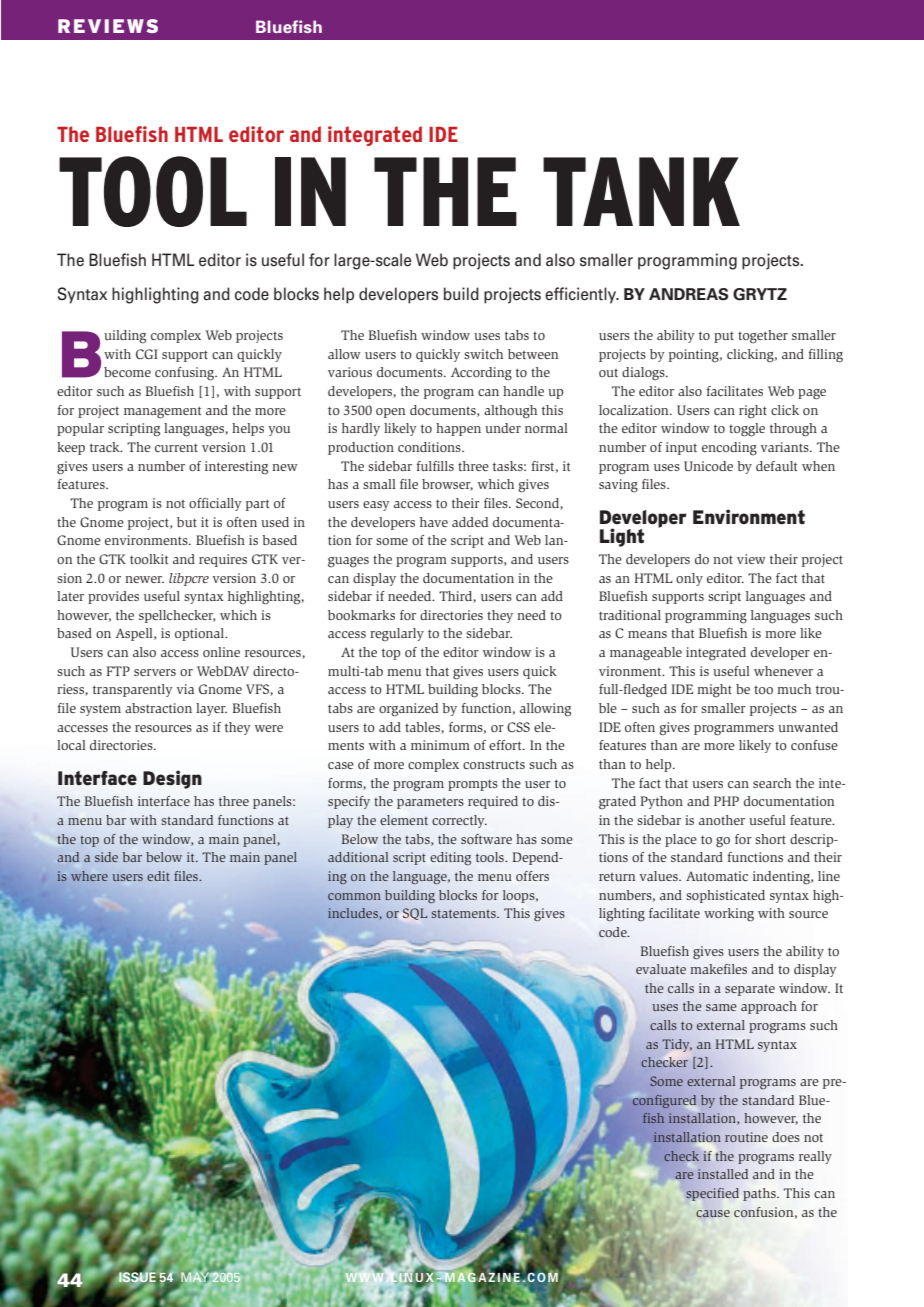  What do you see at coordinates (750, 990) in the document?
I see `separate` at bounding box center [750, 990].
